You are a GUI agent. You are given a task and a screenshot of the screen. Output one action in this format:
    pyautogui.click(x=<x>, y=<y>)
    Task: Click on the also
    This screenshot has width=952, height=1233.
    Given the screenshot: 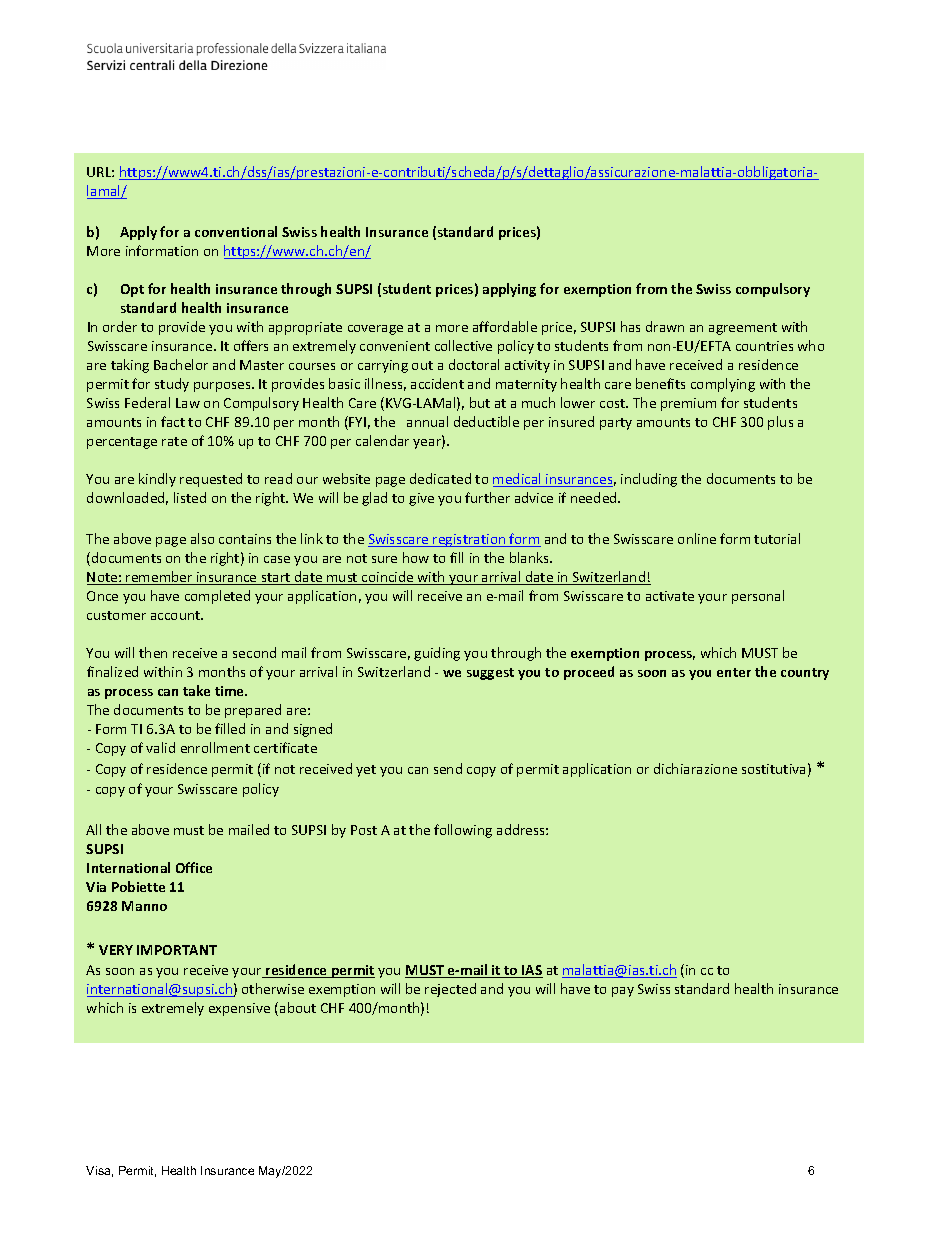 What is the action you would take?
    pyautogui.click(x=202, y=538)
